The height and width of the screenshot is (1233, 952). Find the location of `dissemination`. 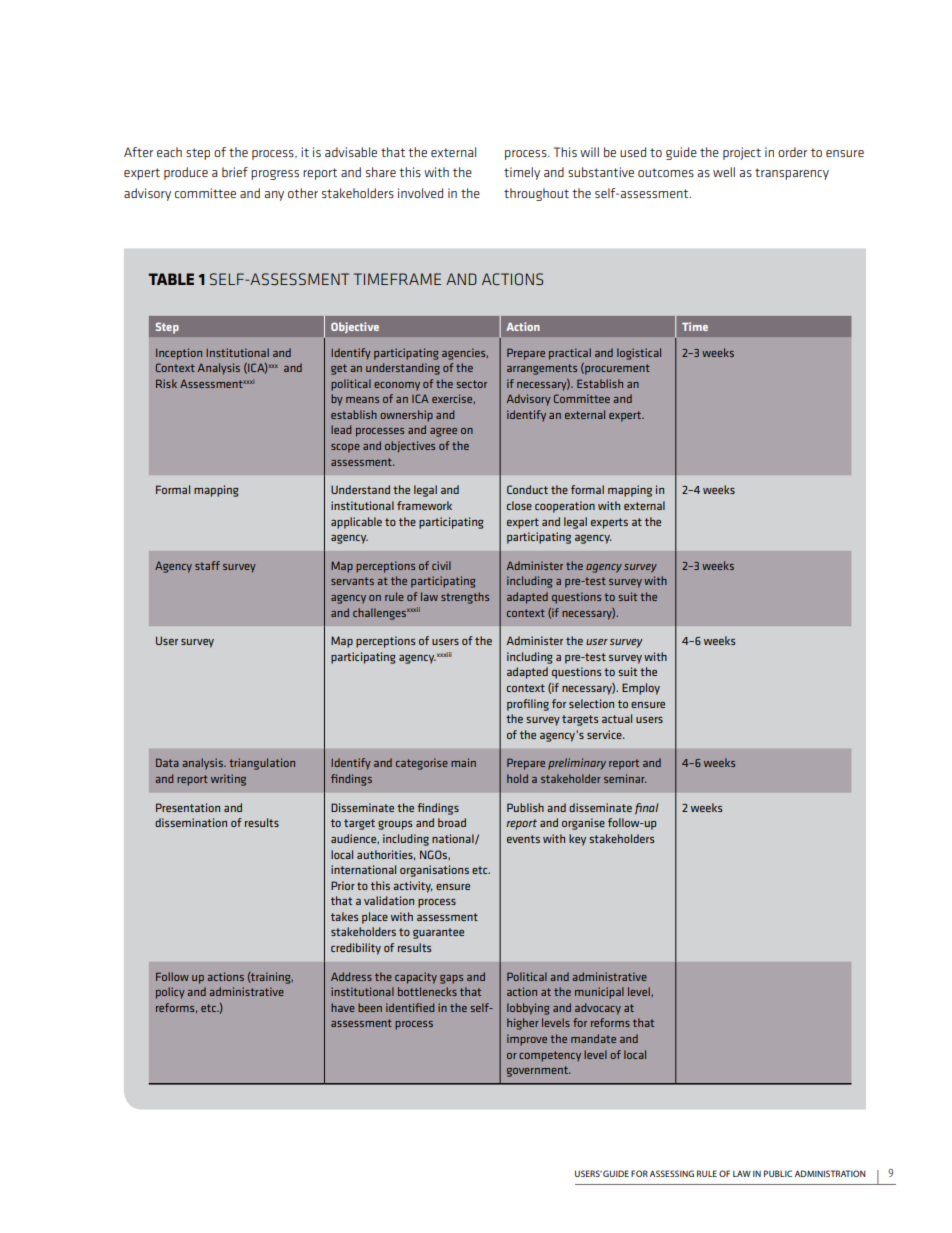

dissemination is located at coordinates (191, 822).
